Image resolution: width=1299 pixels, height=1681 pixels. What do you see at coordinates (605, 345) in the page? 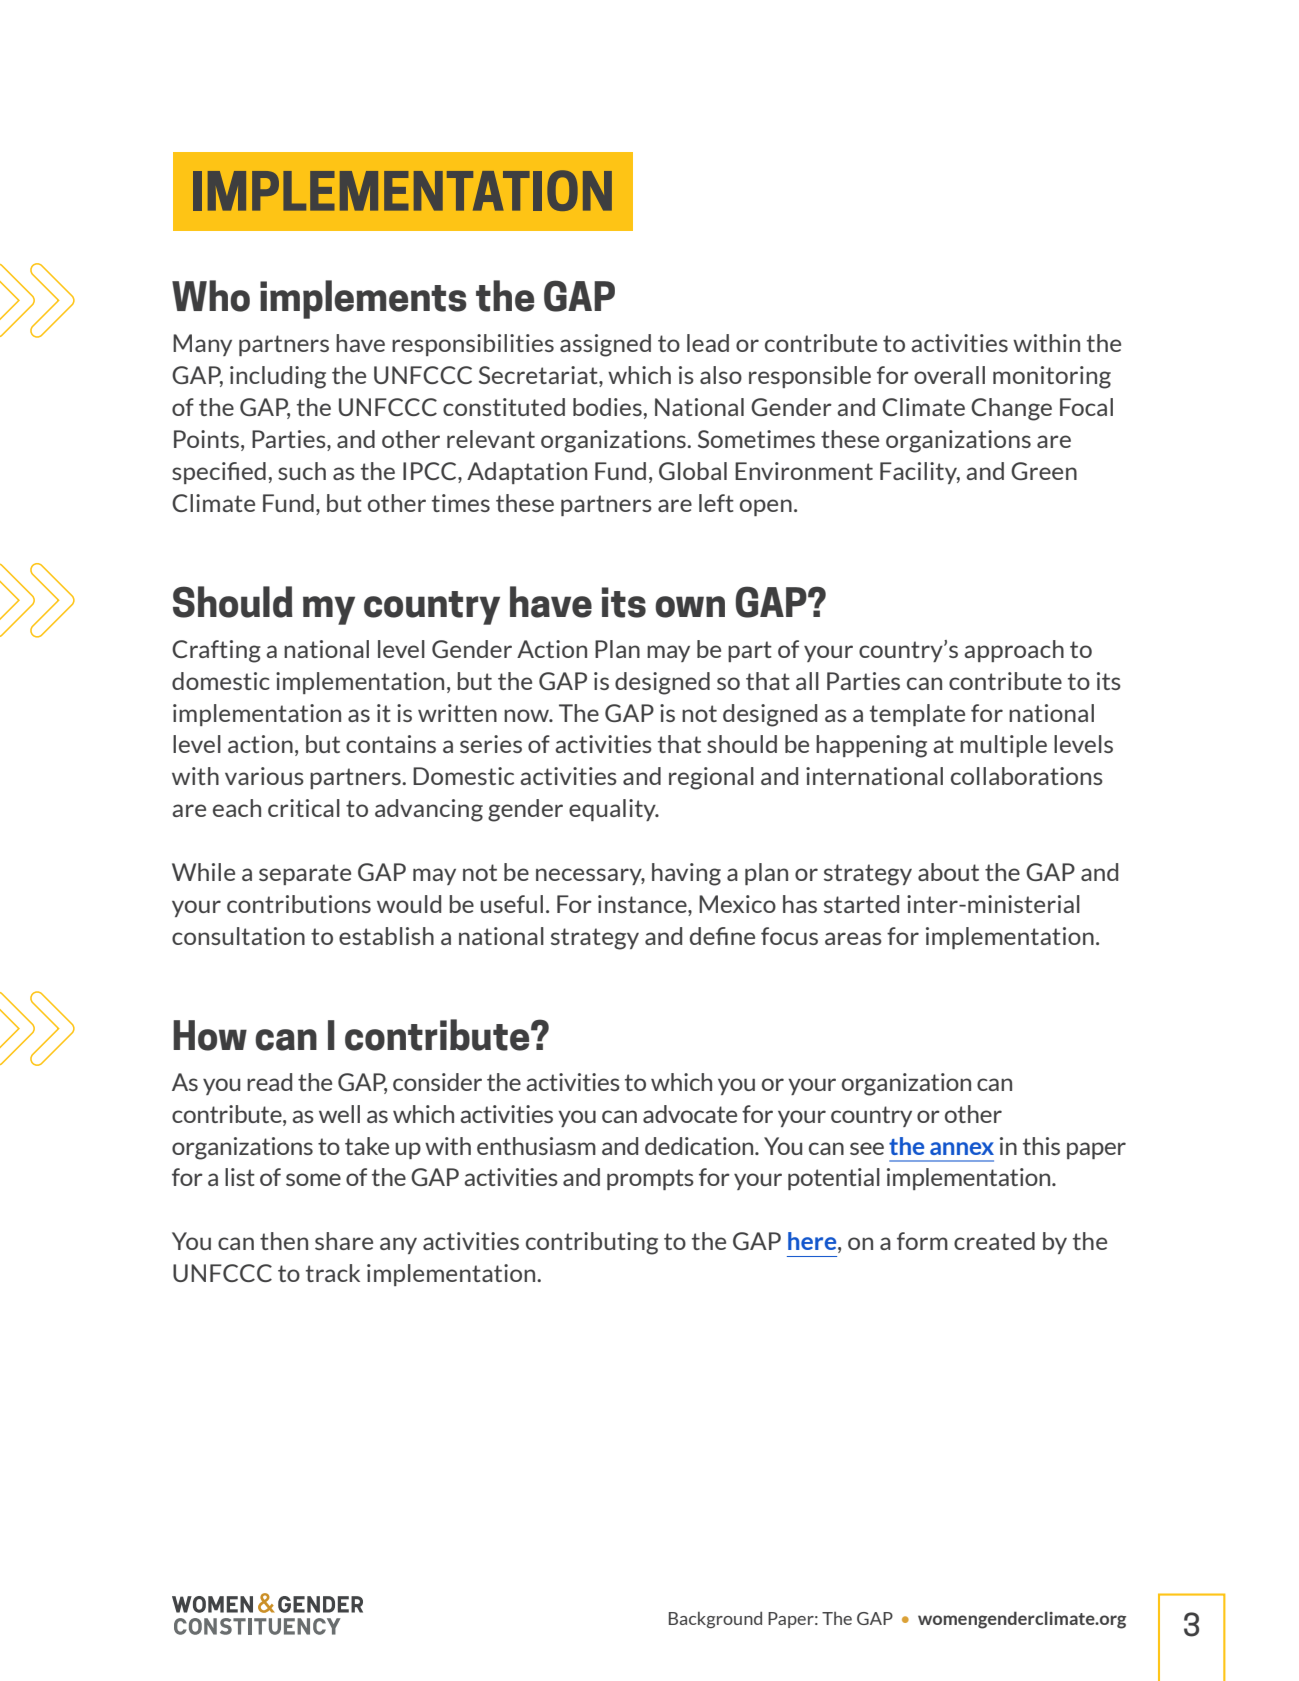
I see `assigned` at bounding box center [605, 345].
